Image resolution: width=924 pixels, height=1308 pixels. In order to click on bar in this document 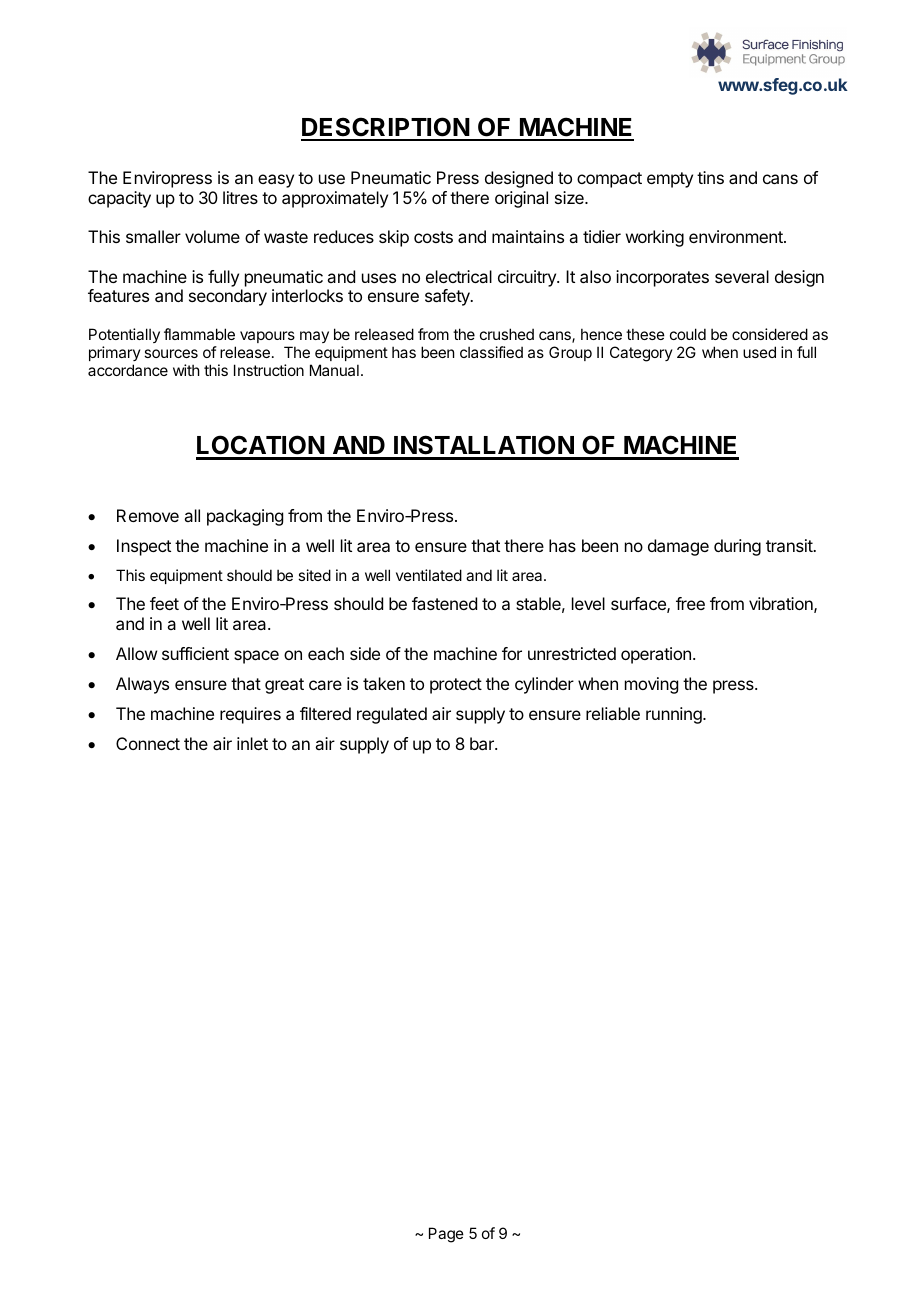, I will do `click(483, 743)`.
